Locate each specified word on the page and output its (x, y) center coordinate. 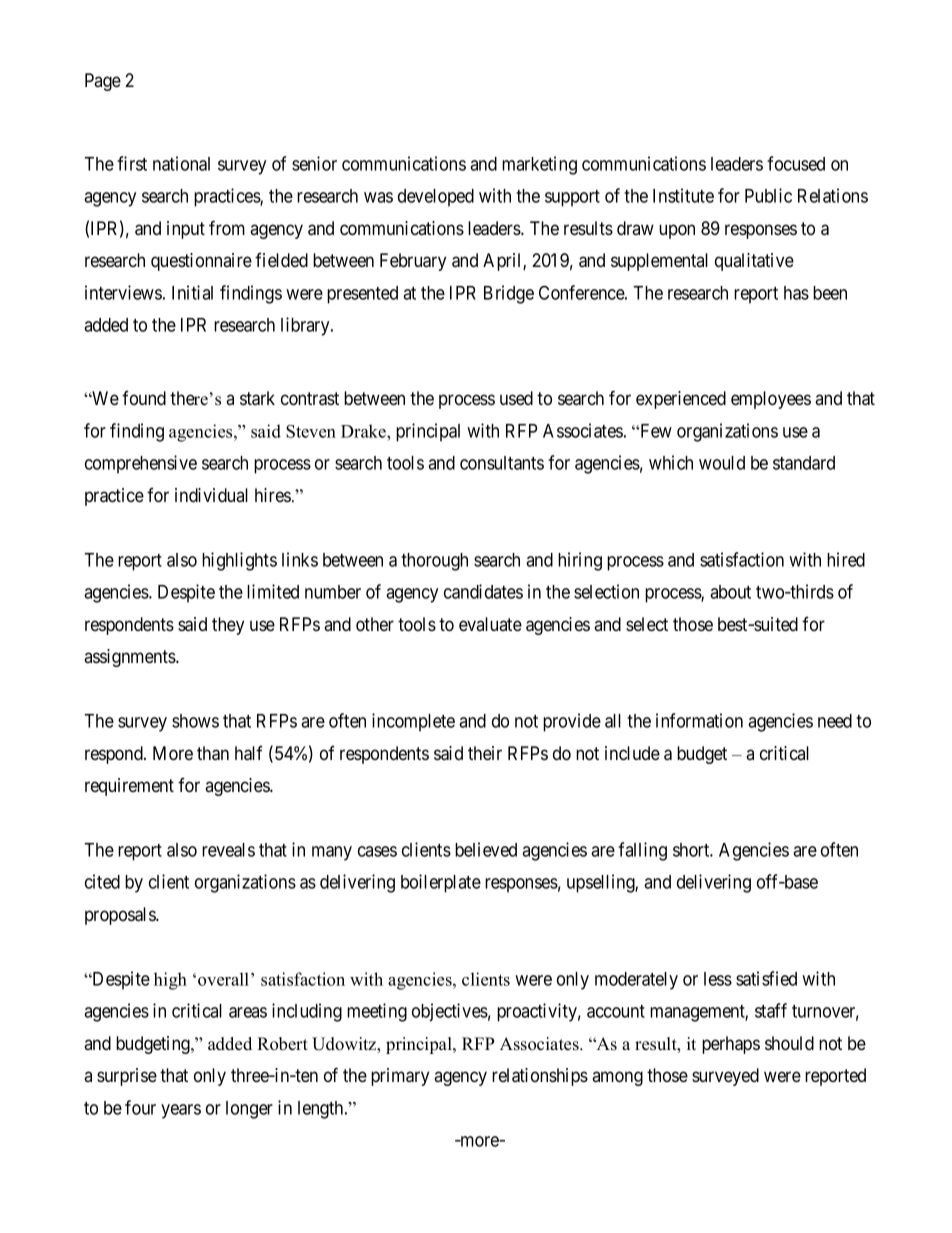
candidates (483, 591)
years (181, 1111)
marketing (539, 165)
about (730, 592)
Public (768, 195)
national (181, 163)
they (228, 626)
